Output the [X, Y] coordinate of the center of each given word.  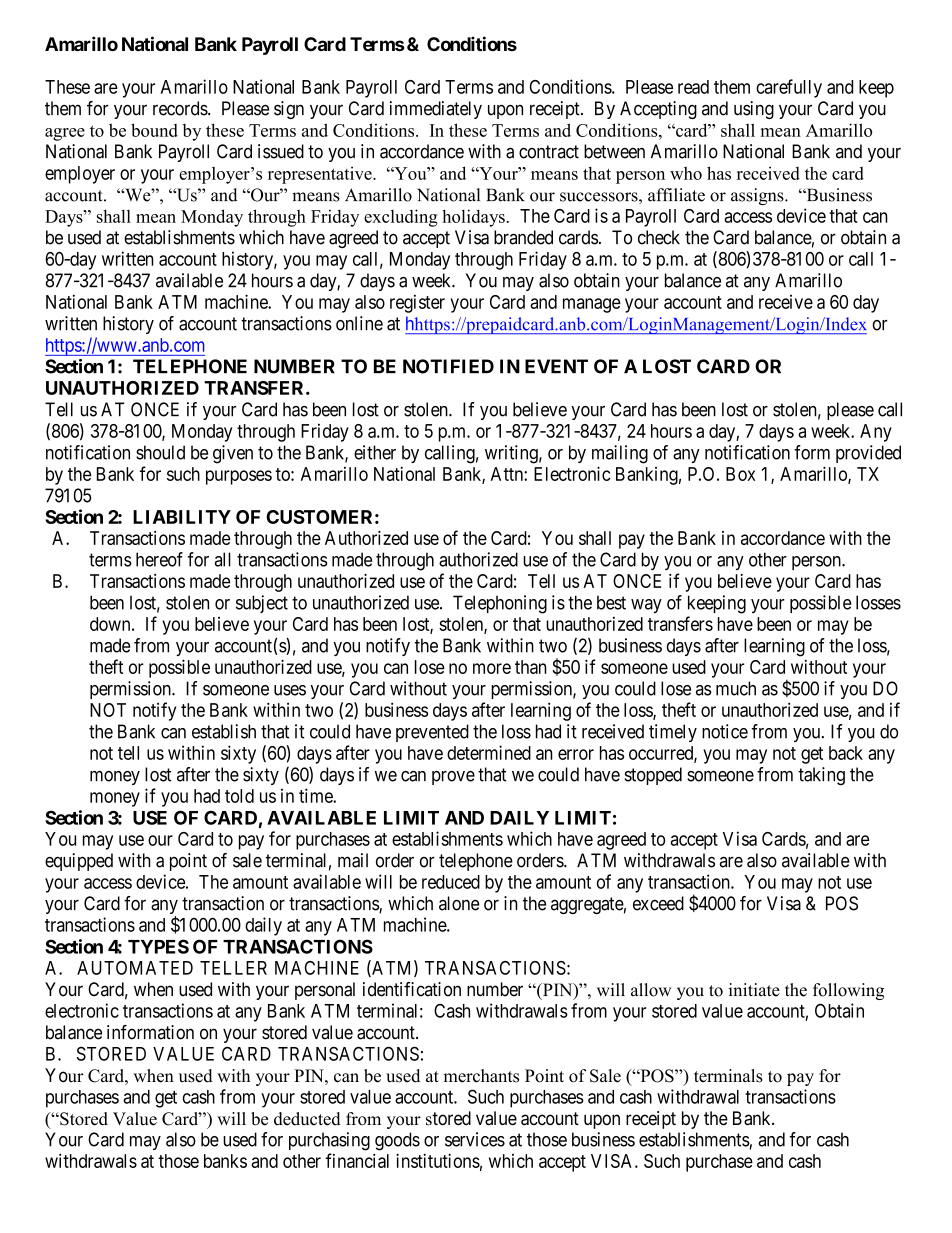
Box [740, 474]
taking [821, 776]
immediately [436, 110]
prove [453, 778]
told [239, 796]
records [181, 108]
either [375, 452]
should [160, 452]
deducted [307, 1119]
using [754, 110]
